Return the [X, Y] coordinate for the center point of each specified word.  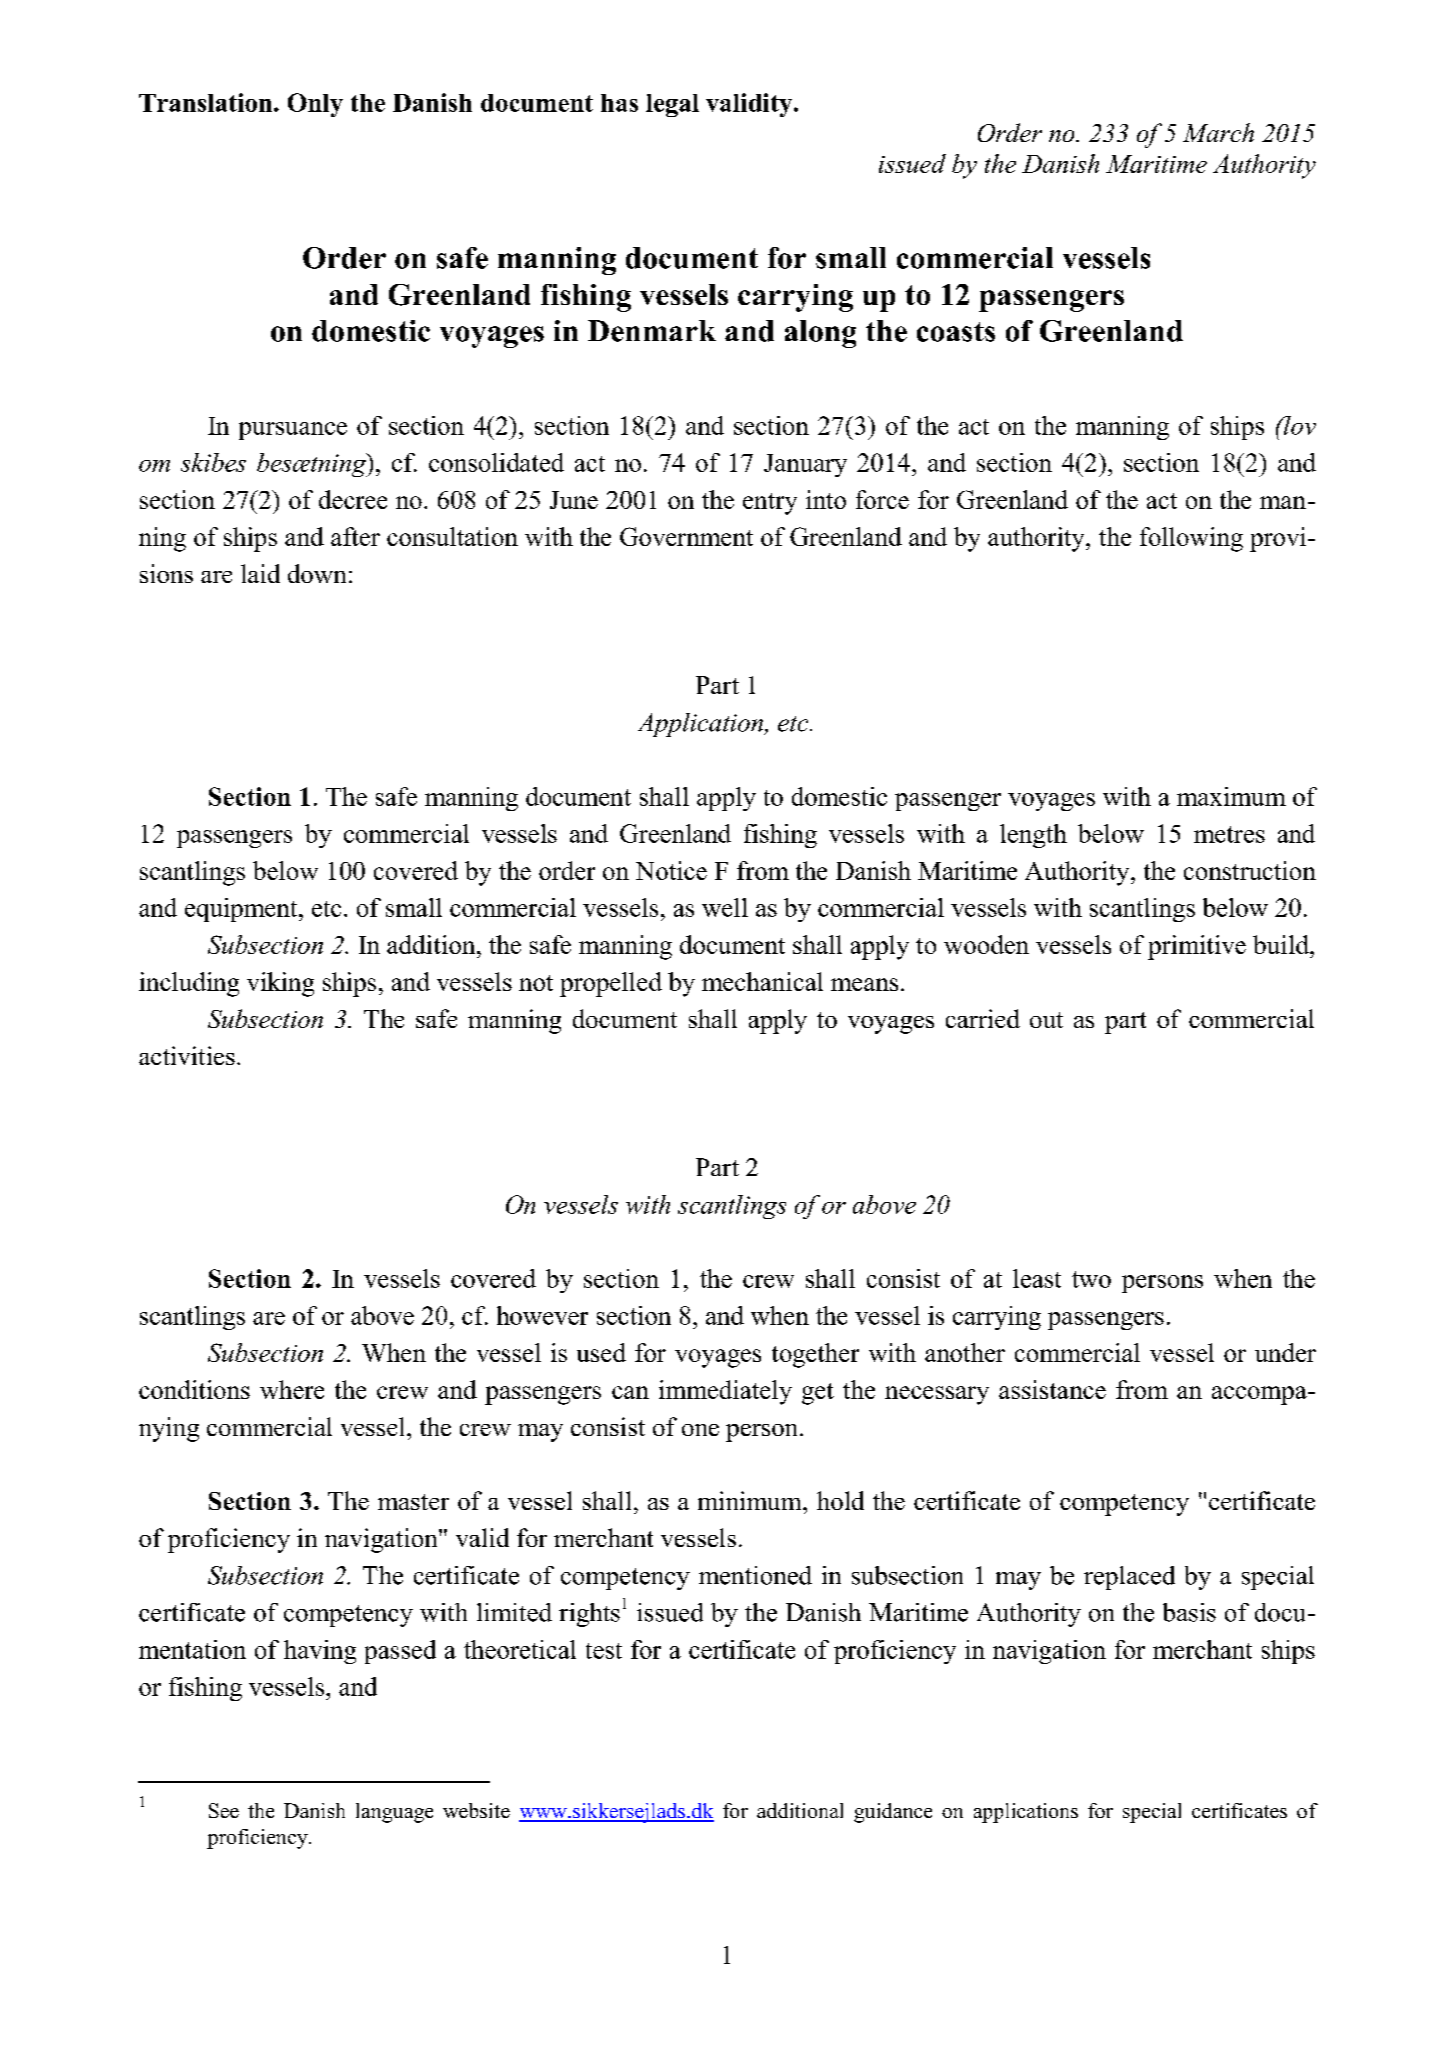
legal [672, 105]
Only [315, 105]
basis [1189, 1612]
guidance [893, 1813]
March [1218, 132]
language [394, 1813]
